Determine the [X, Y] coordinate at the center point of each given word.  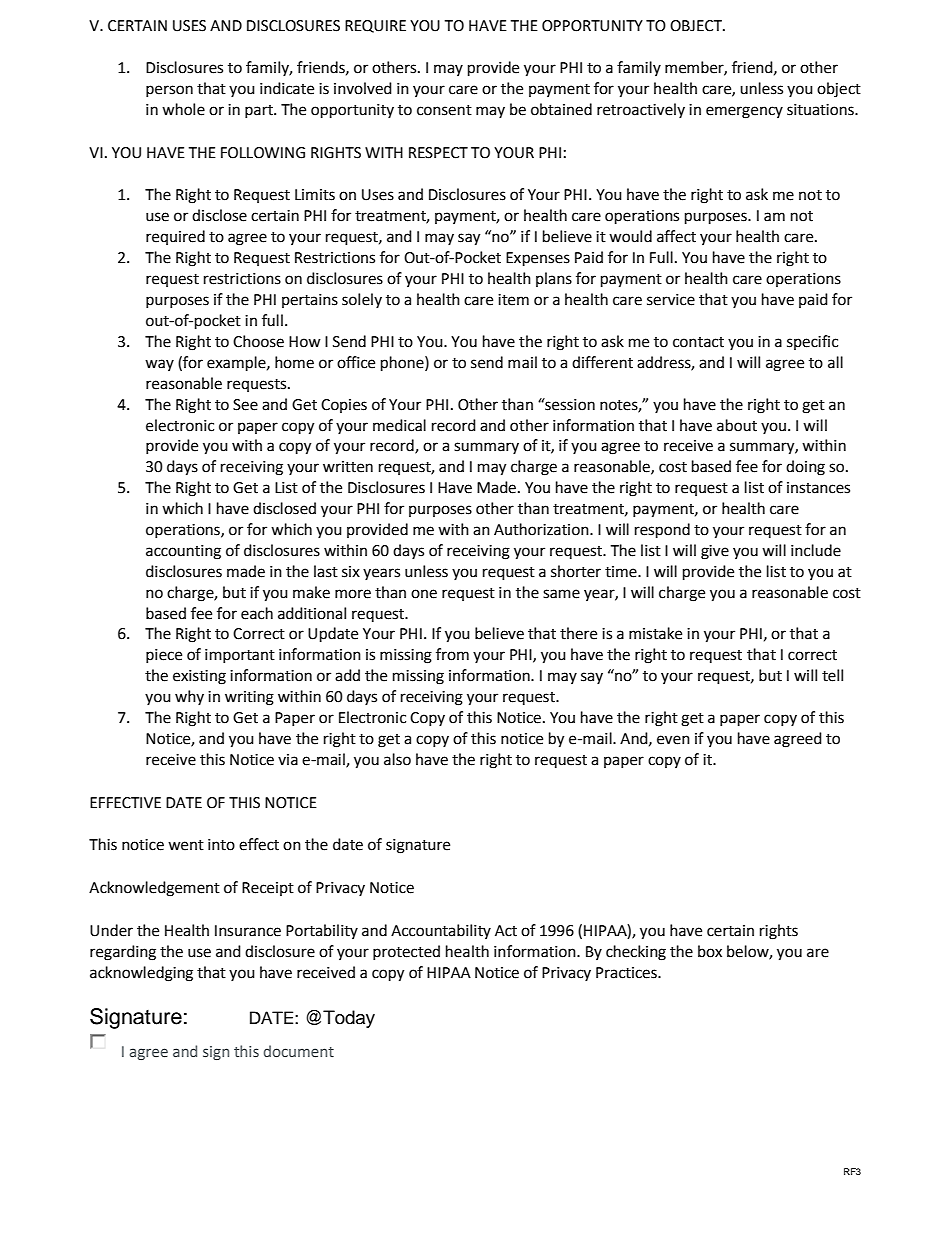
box [710, 951]
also [397, 759]
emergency [744, 112]
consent [444, 110]
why [189, 697]
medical [399, 425]
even [673, 740]
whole [183, 109]
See [245, 405]
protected [406, 952]
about [737, 425]
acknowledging [141, 974]
